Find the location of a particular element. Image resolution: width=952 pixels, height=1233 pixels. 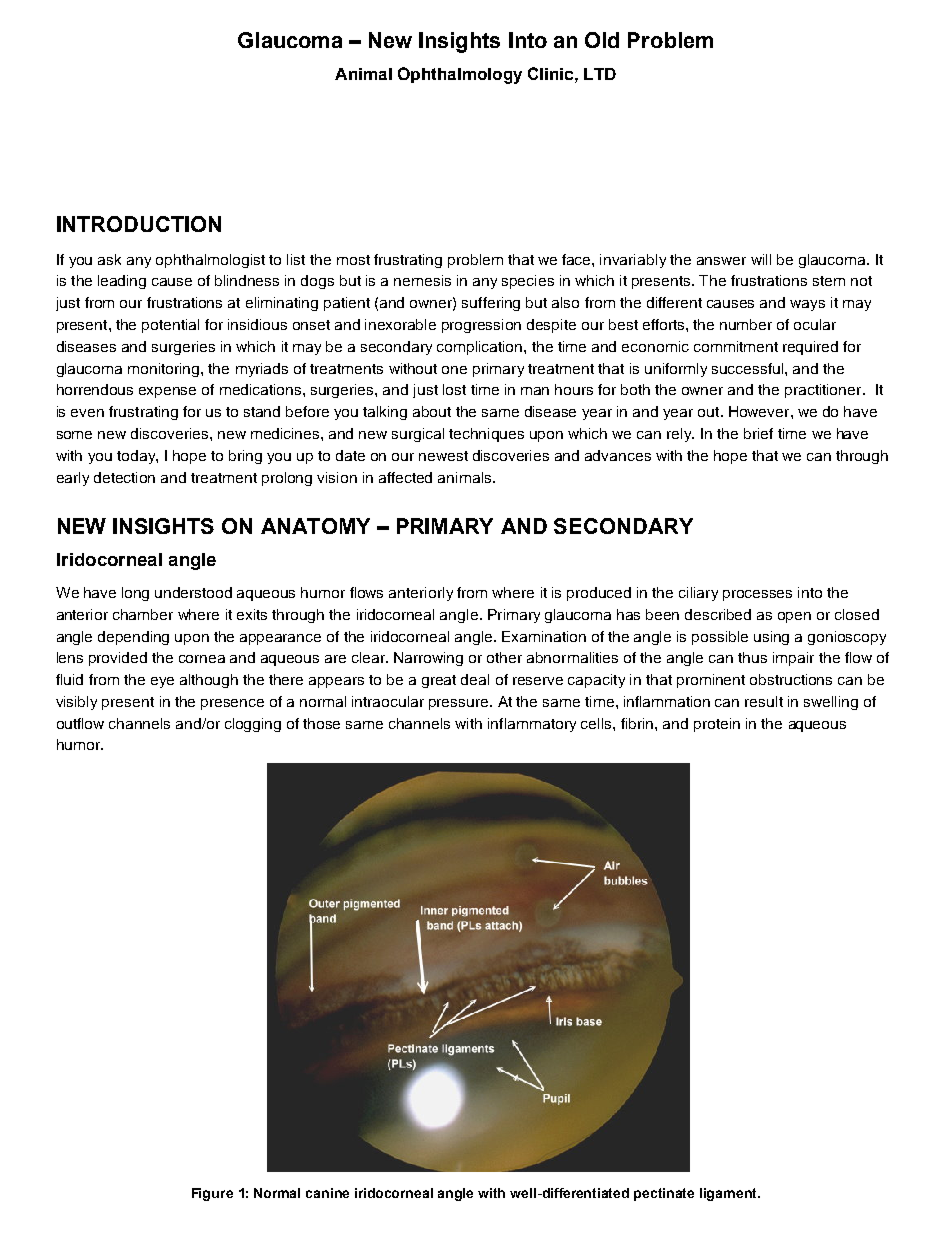

canine is located at coordinates (327, 1193).
